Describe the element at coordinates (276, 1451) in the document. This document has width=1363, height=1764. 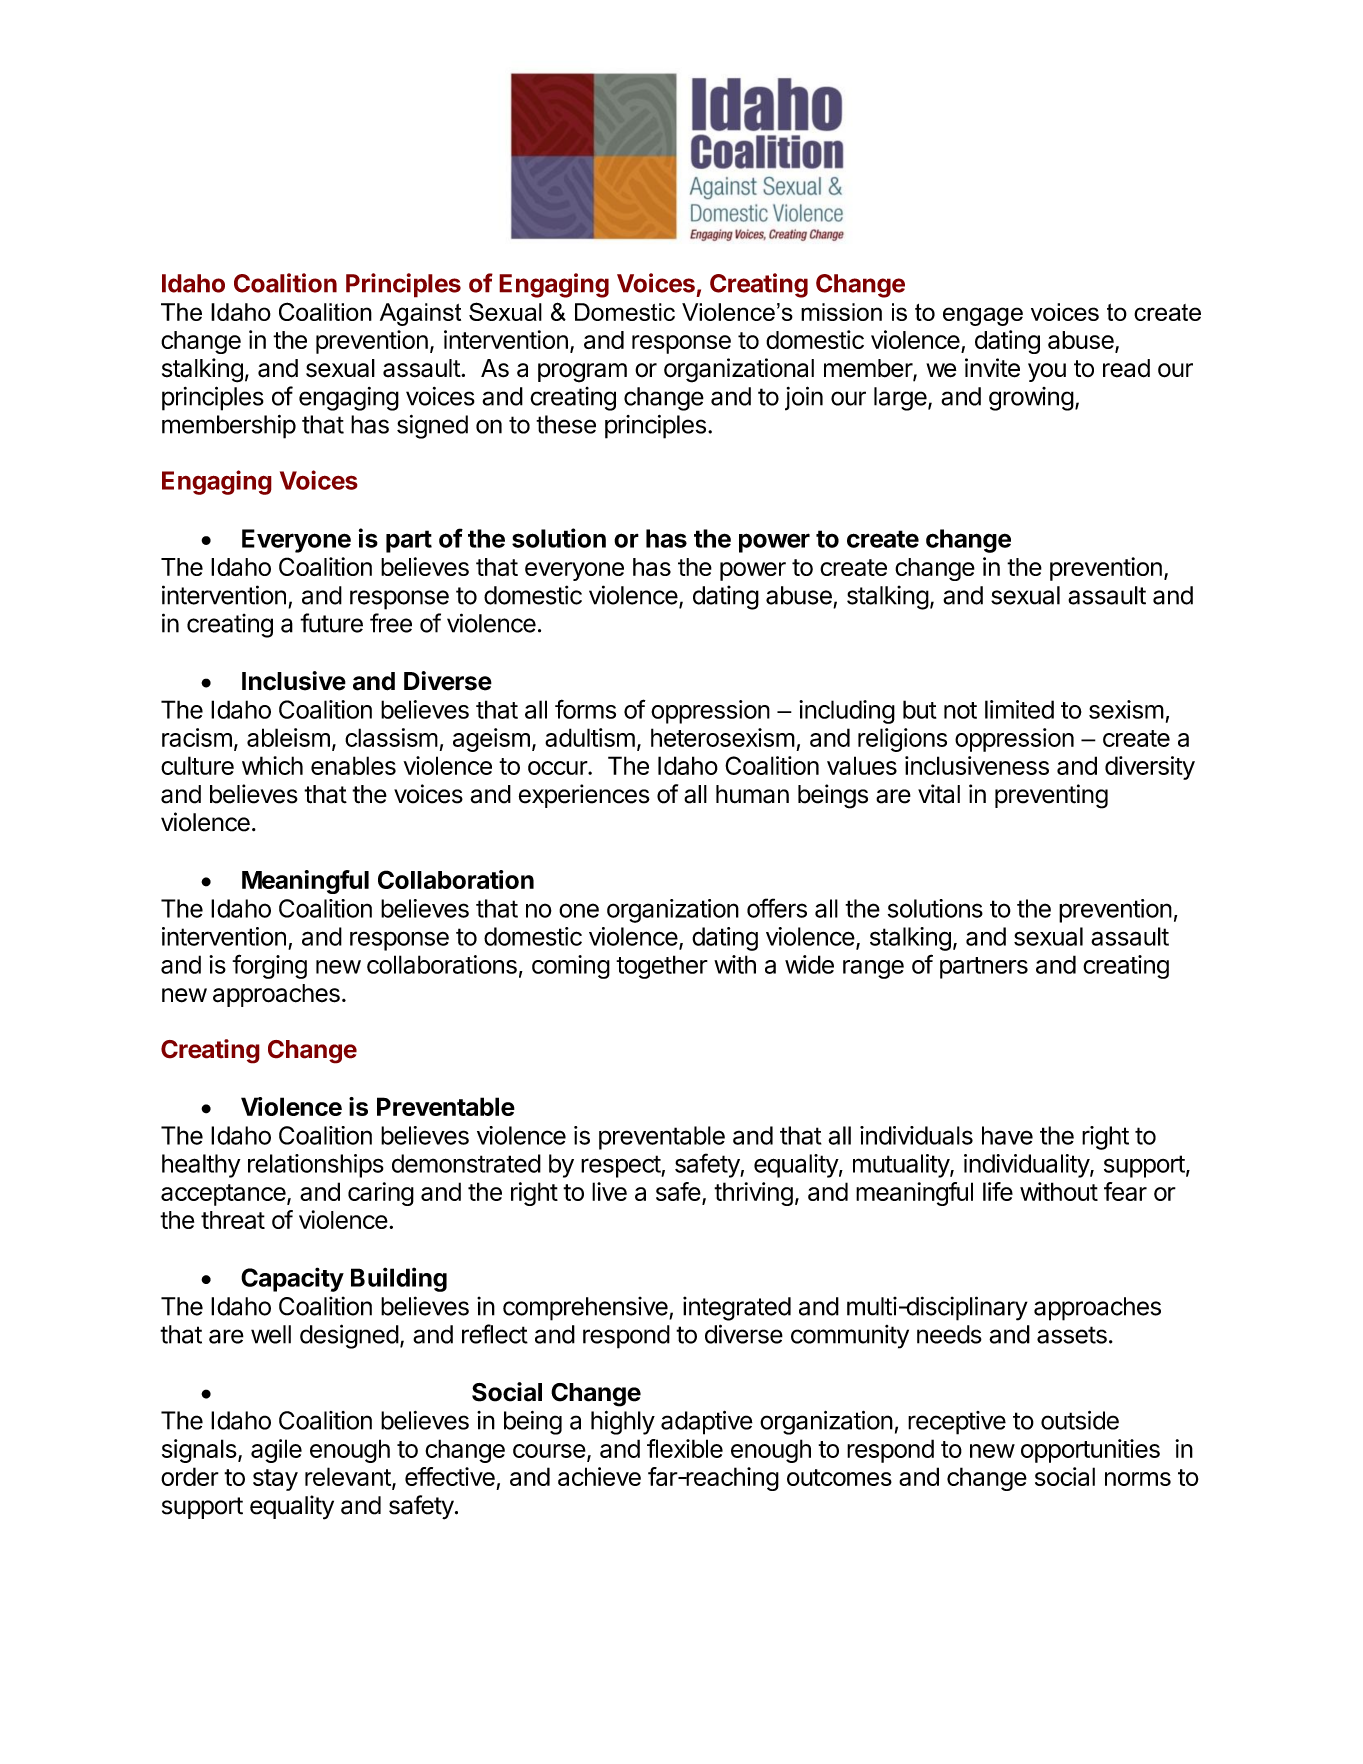
I see `agile` at that location.
